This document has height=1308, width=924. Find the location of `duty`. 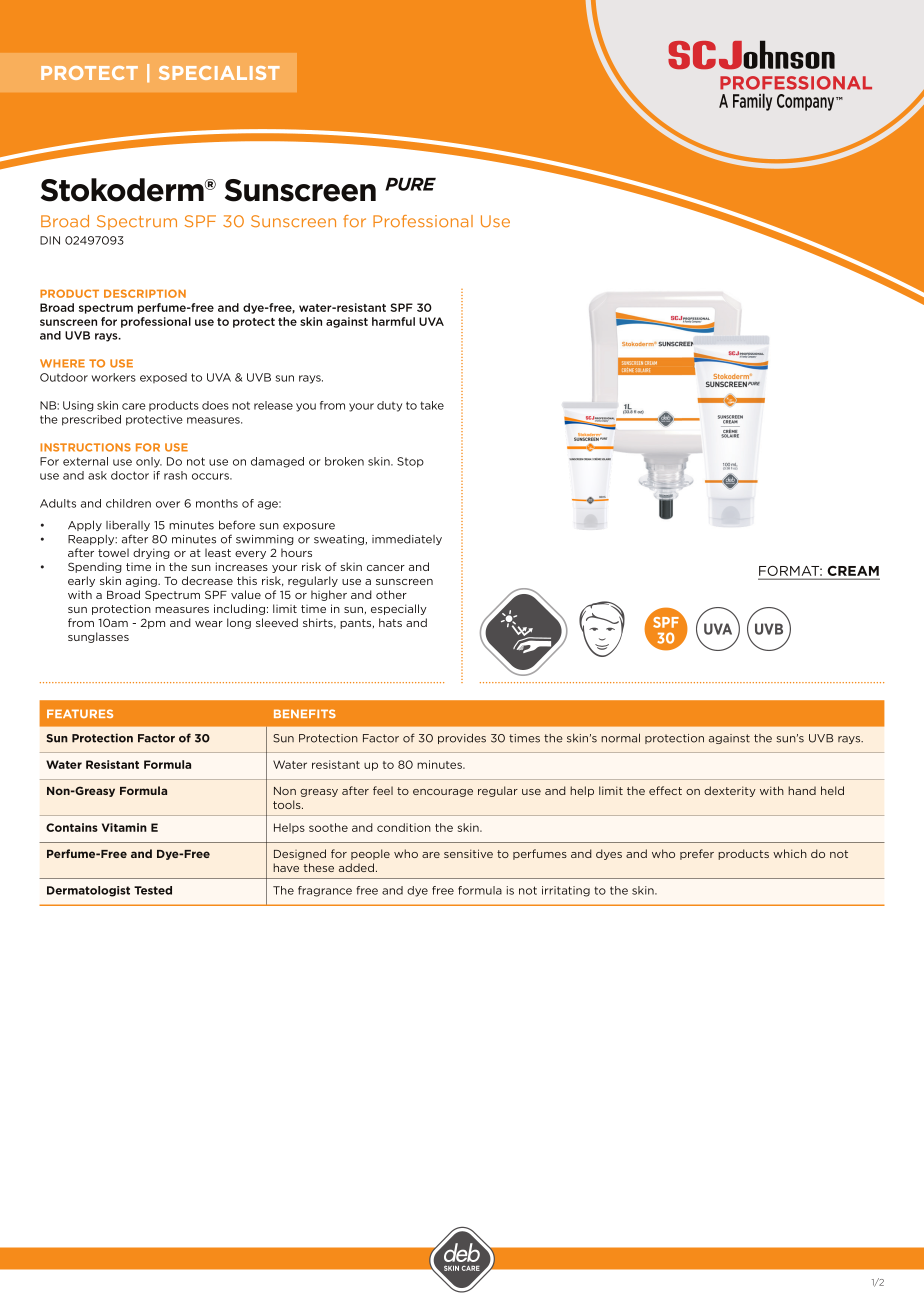

duty is located at coordinates (389, 406).
